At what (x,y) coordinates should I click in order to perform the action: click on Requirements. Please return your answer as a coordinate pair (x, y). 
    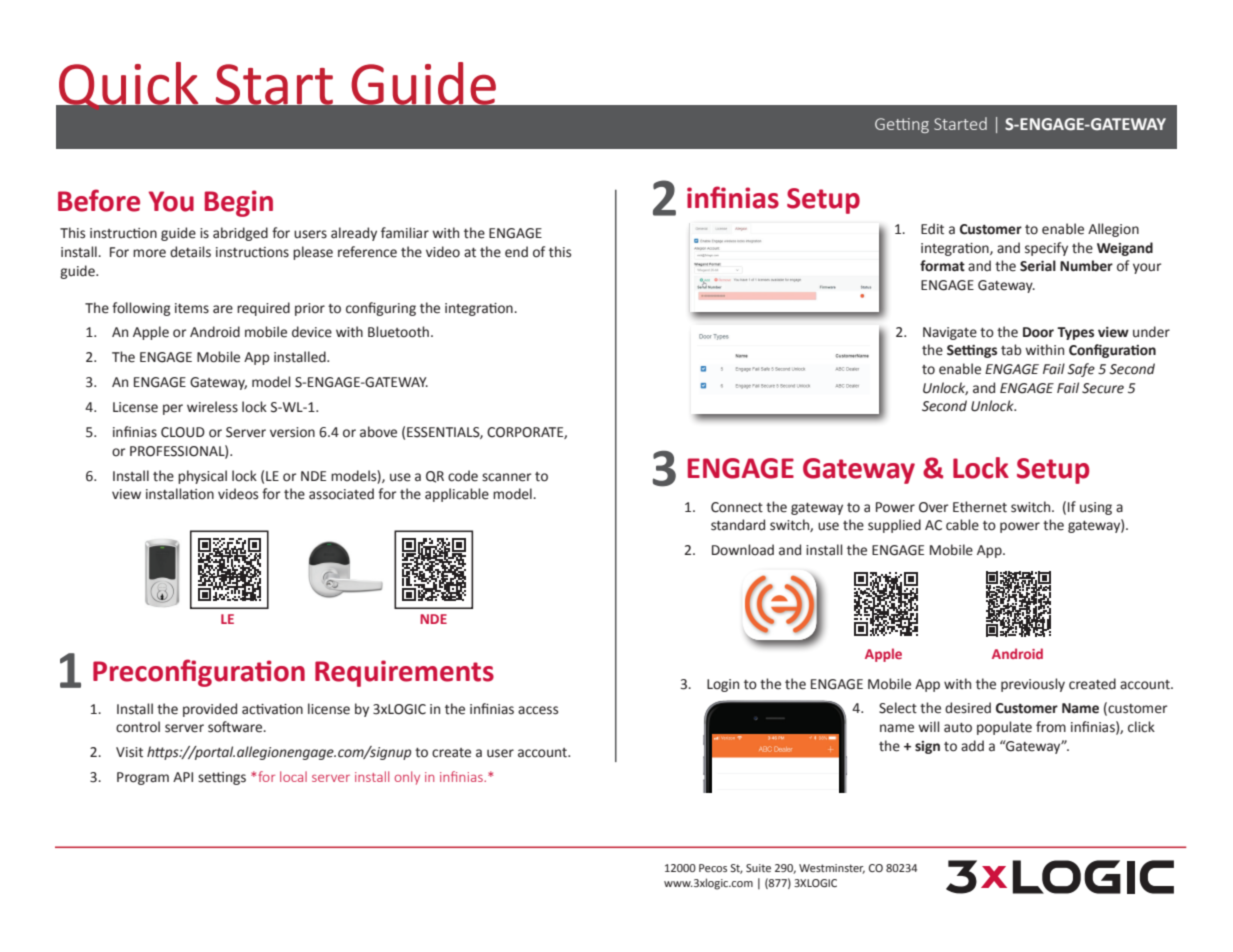
    Looking at the image, I should click on (404, 673).
